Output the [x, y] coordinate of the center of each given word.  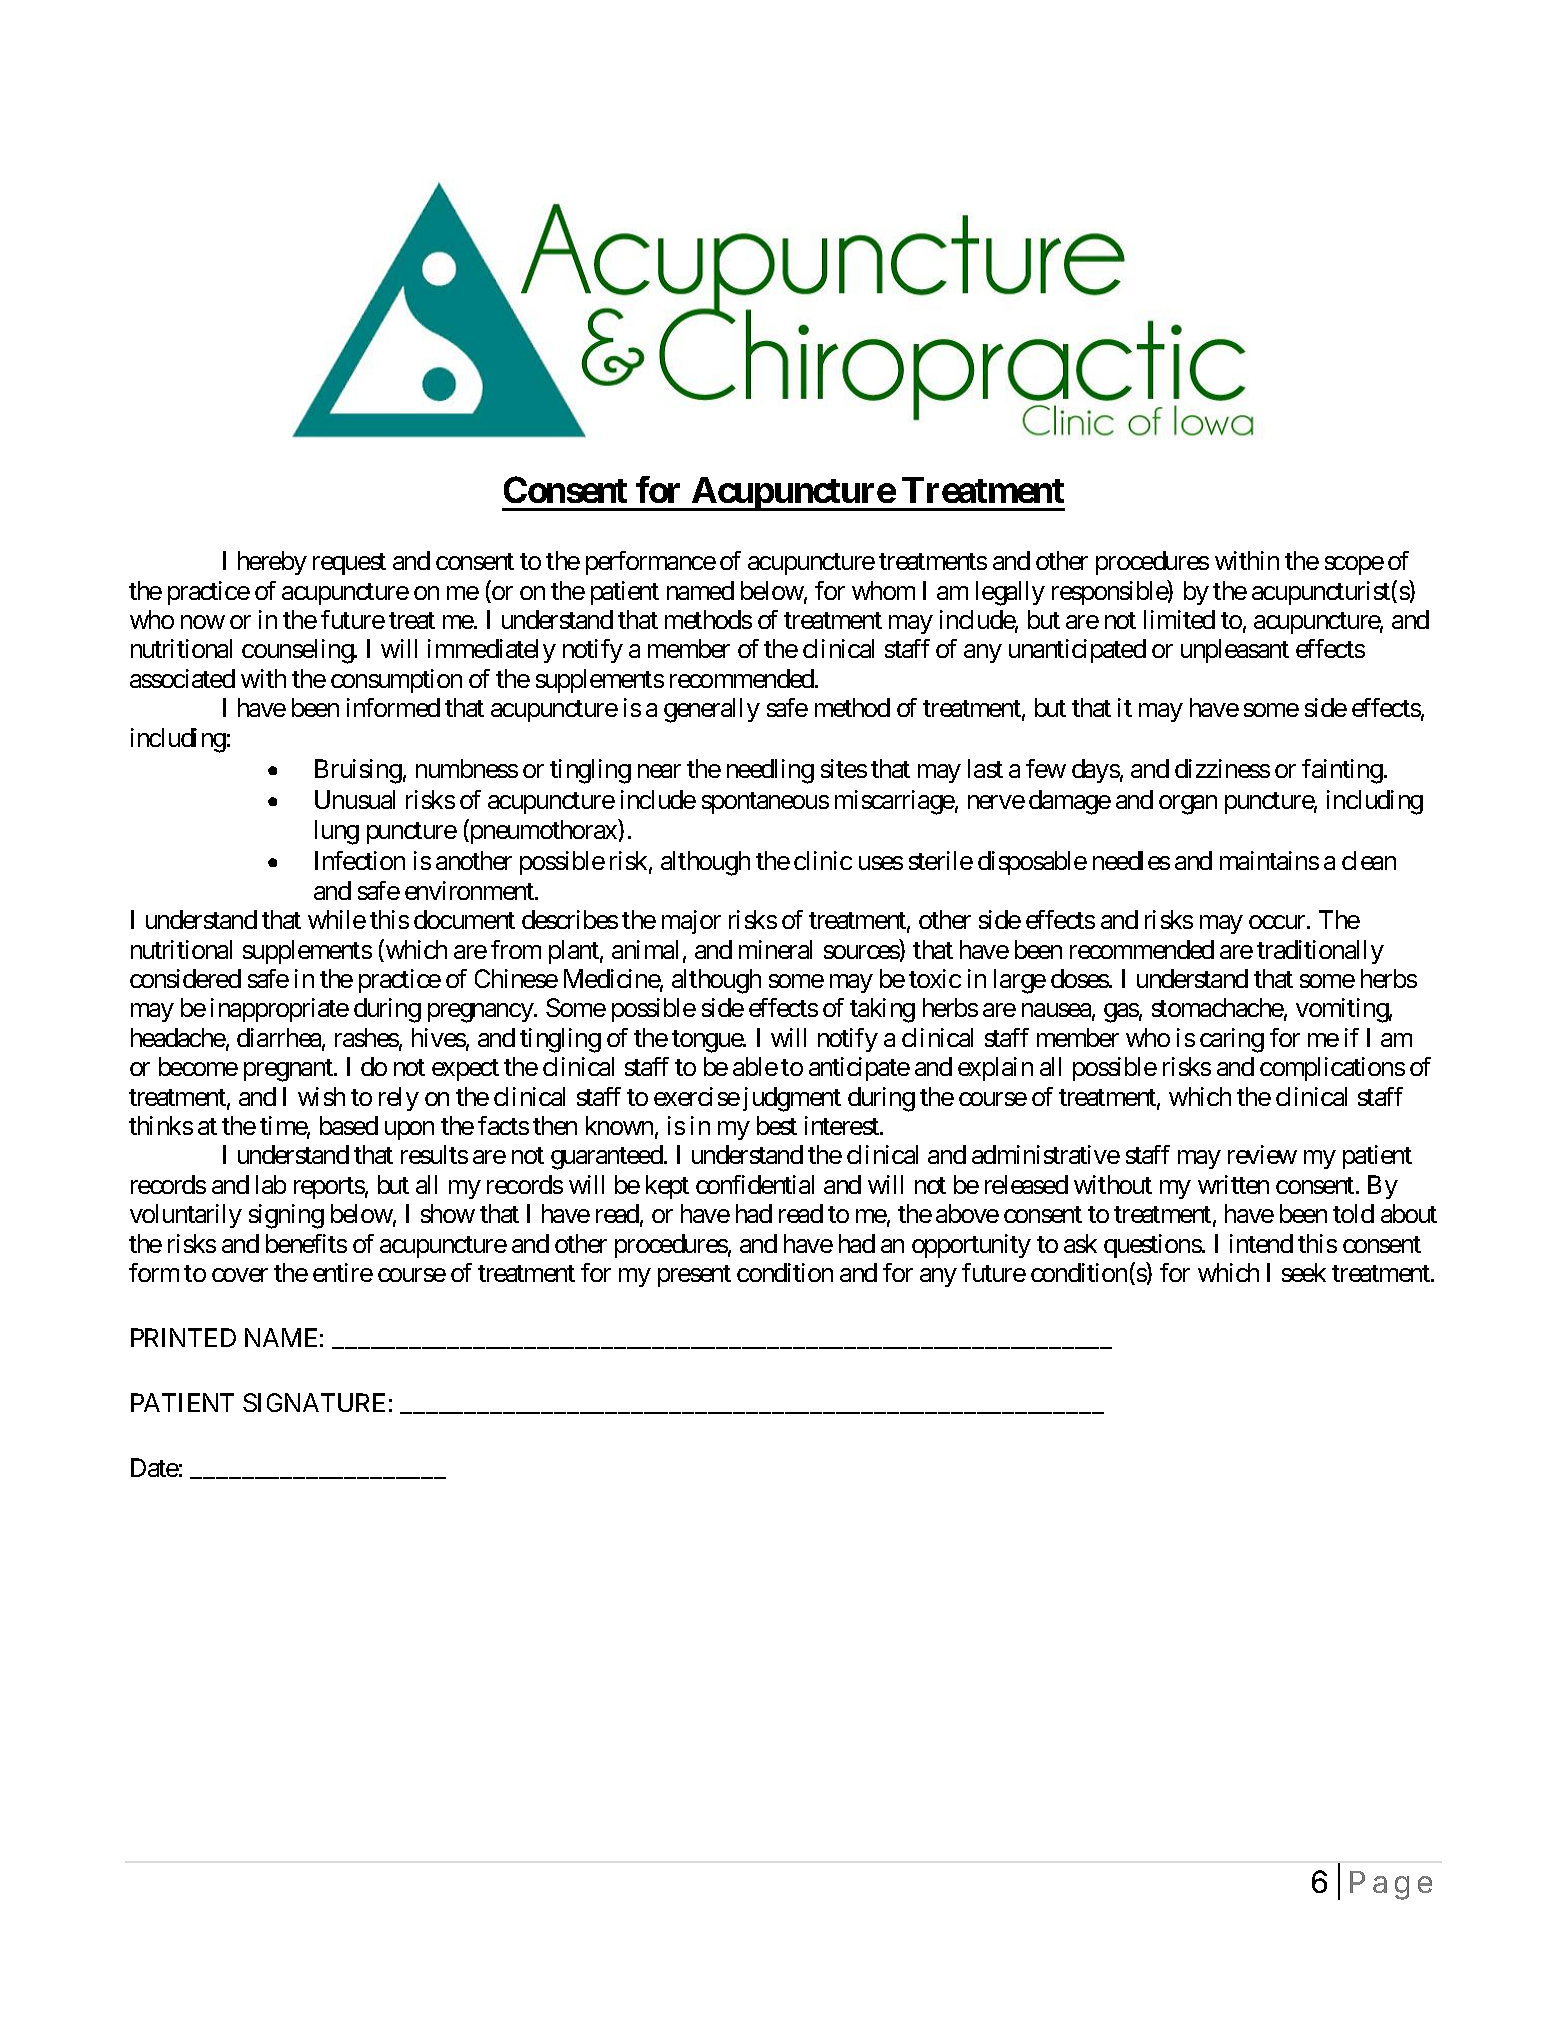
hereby [272, 563]
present [694, 1276]
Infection [360, 860]
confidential [755, 1184]
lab [271, 1184]
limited [1179, 619]
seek [1304, 1272]
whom [883, 590]
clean [1369, 860]
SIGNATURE [314, 1402]
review [1262, 1154]
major [691, 922]
